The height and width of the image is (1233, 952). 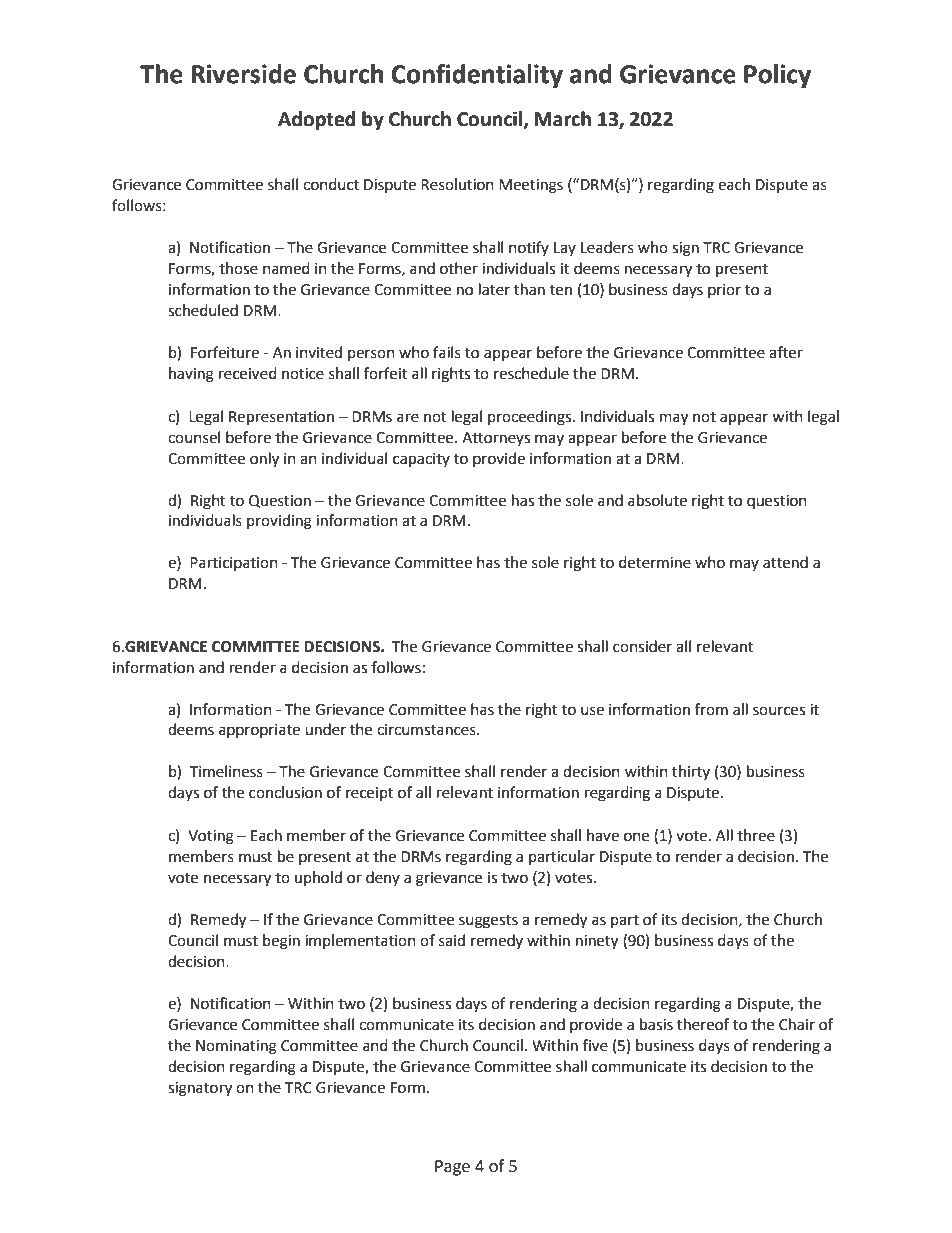 What do you see at coordinates (236, 1047) in the image?
I see `Nominating` at bounding box center [236, 1047].
